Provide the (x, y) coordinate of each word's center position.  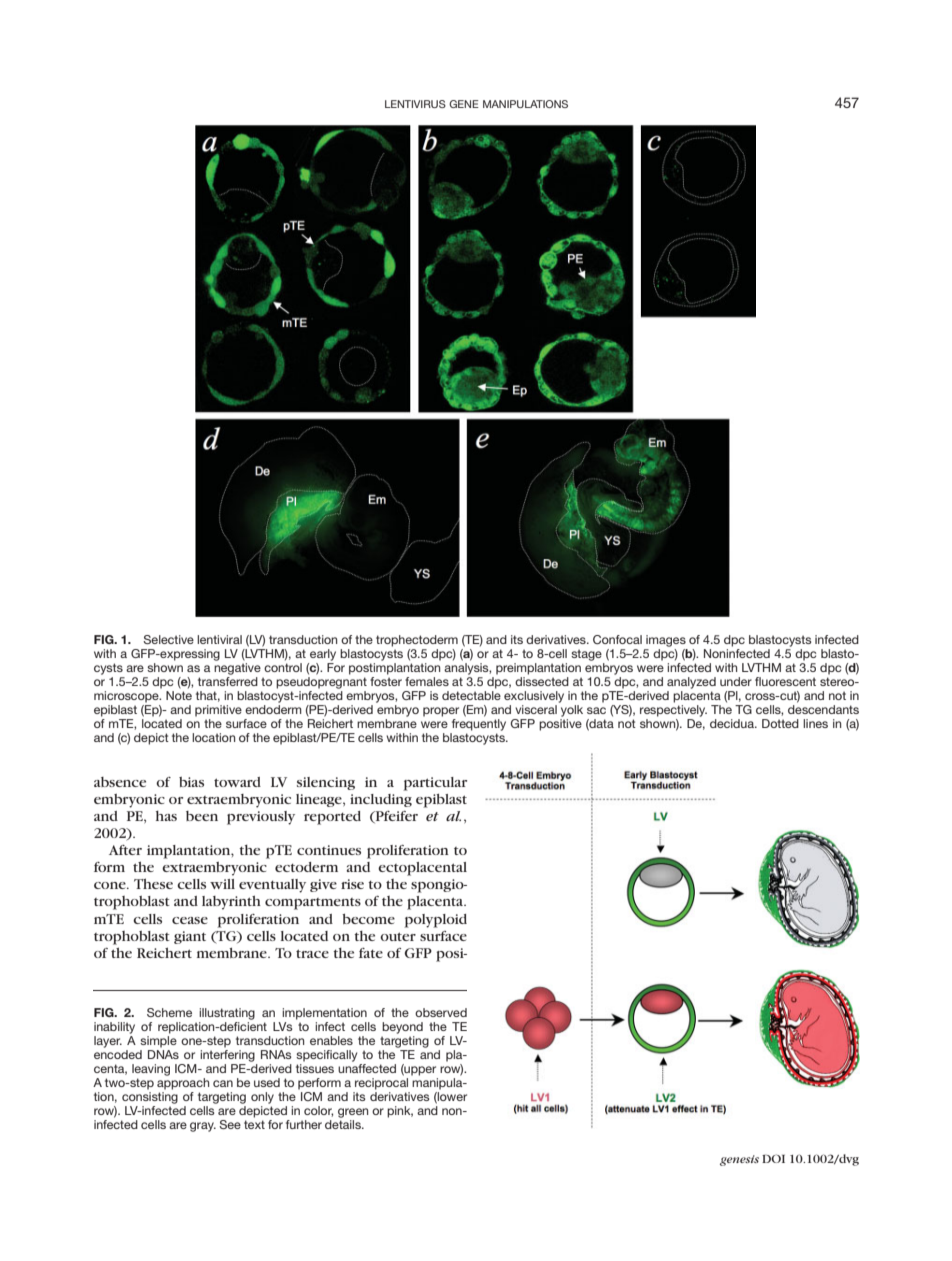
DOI (773, 1158)
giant (190, 937)
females (427, 681)
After (125, 850)
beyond (402, 1028)
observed (441, 1012)
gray (203, 1127)
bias (191, 782)
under (736, 681)
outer (398, 936)
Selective (168, 639)
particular (435, 784)
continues (329, 850)
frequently (479, 723)
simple (158, 1042)
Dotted (780, 723)
